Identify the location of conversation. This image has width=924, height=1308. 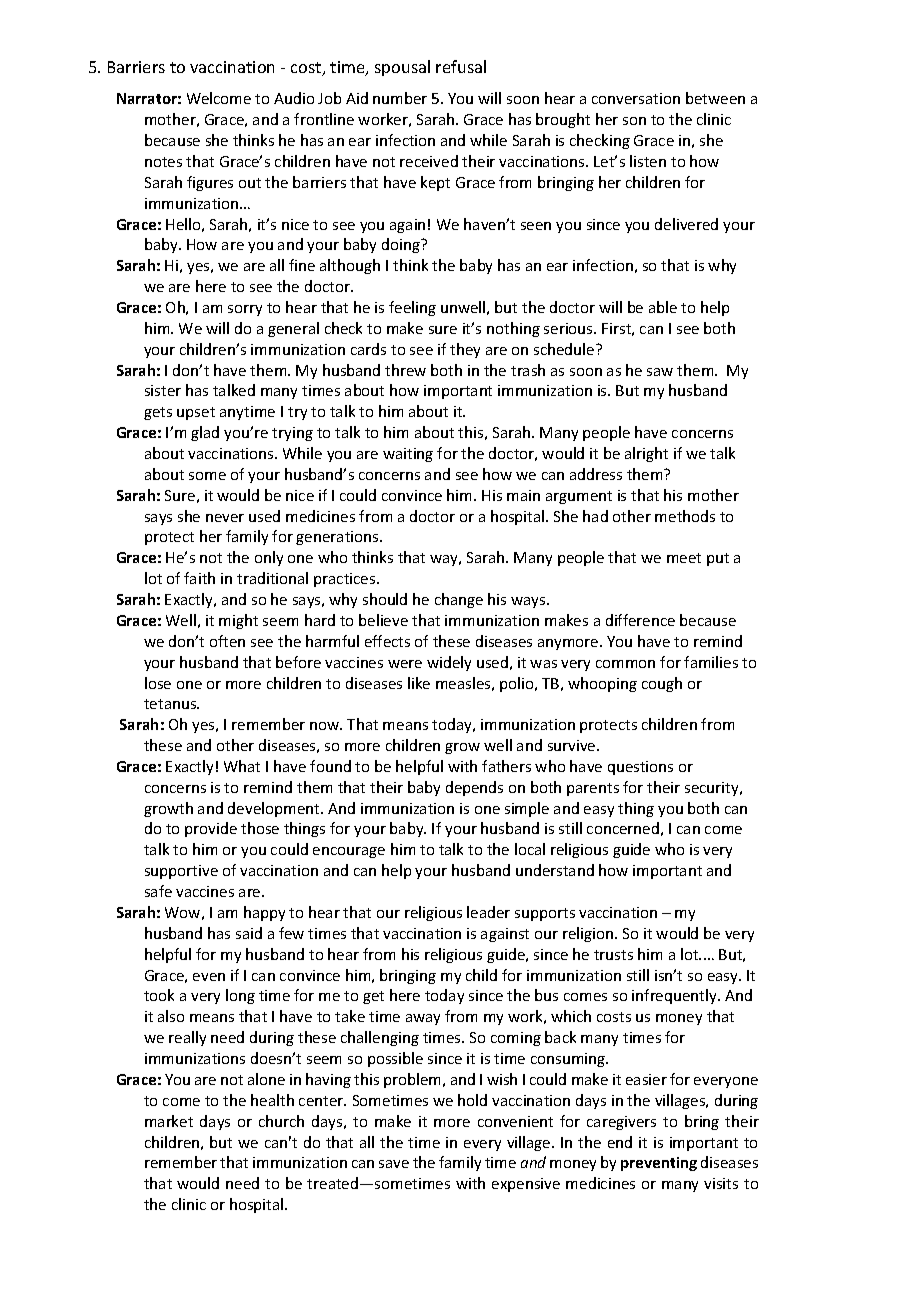
(636, 98).
